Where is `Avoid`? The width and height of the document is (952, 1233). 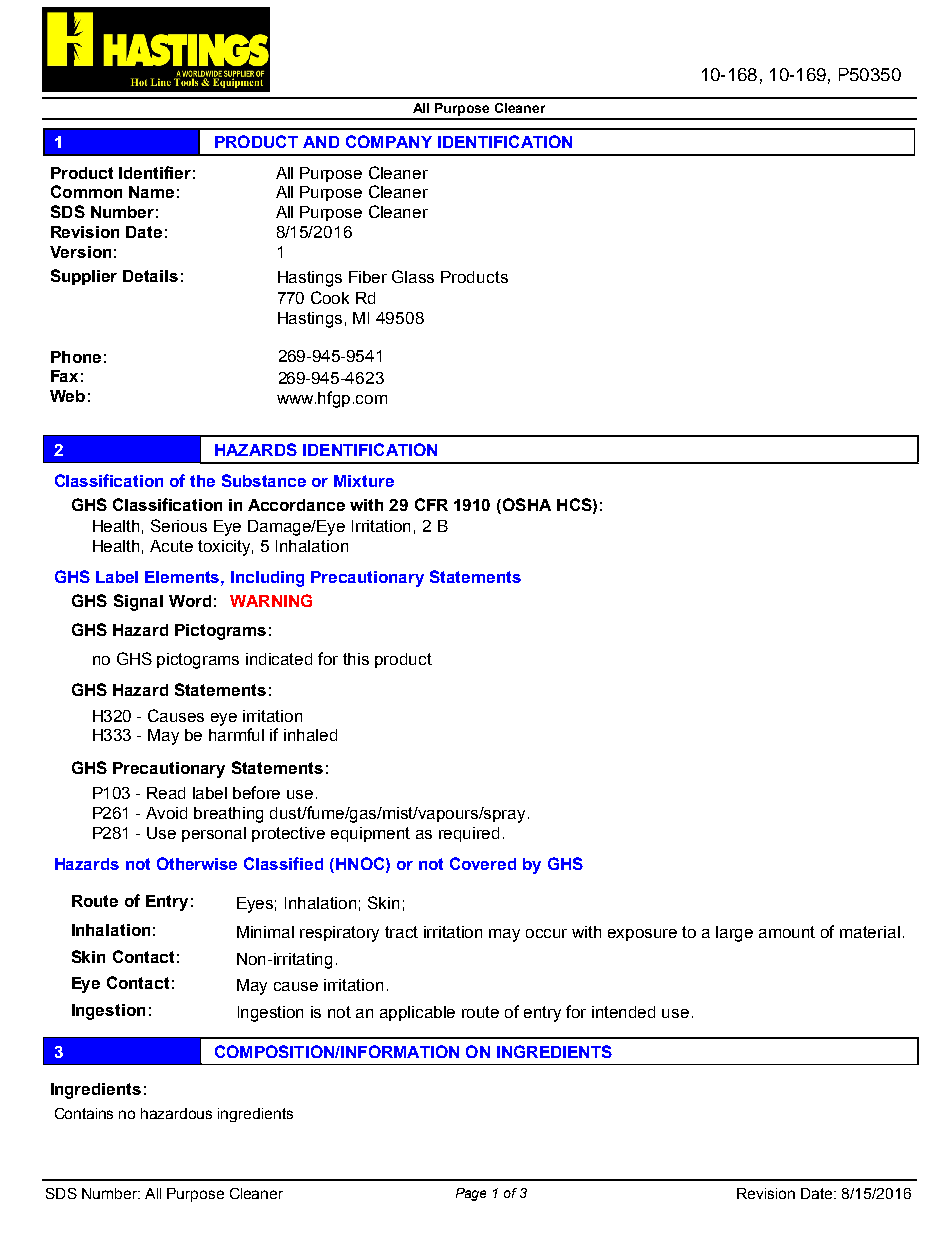
Avoid is located at coordinates (166, 813).
